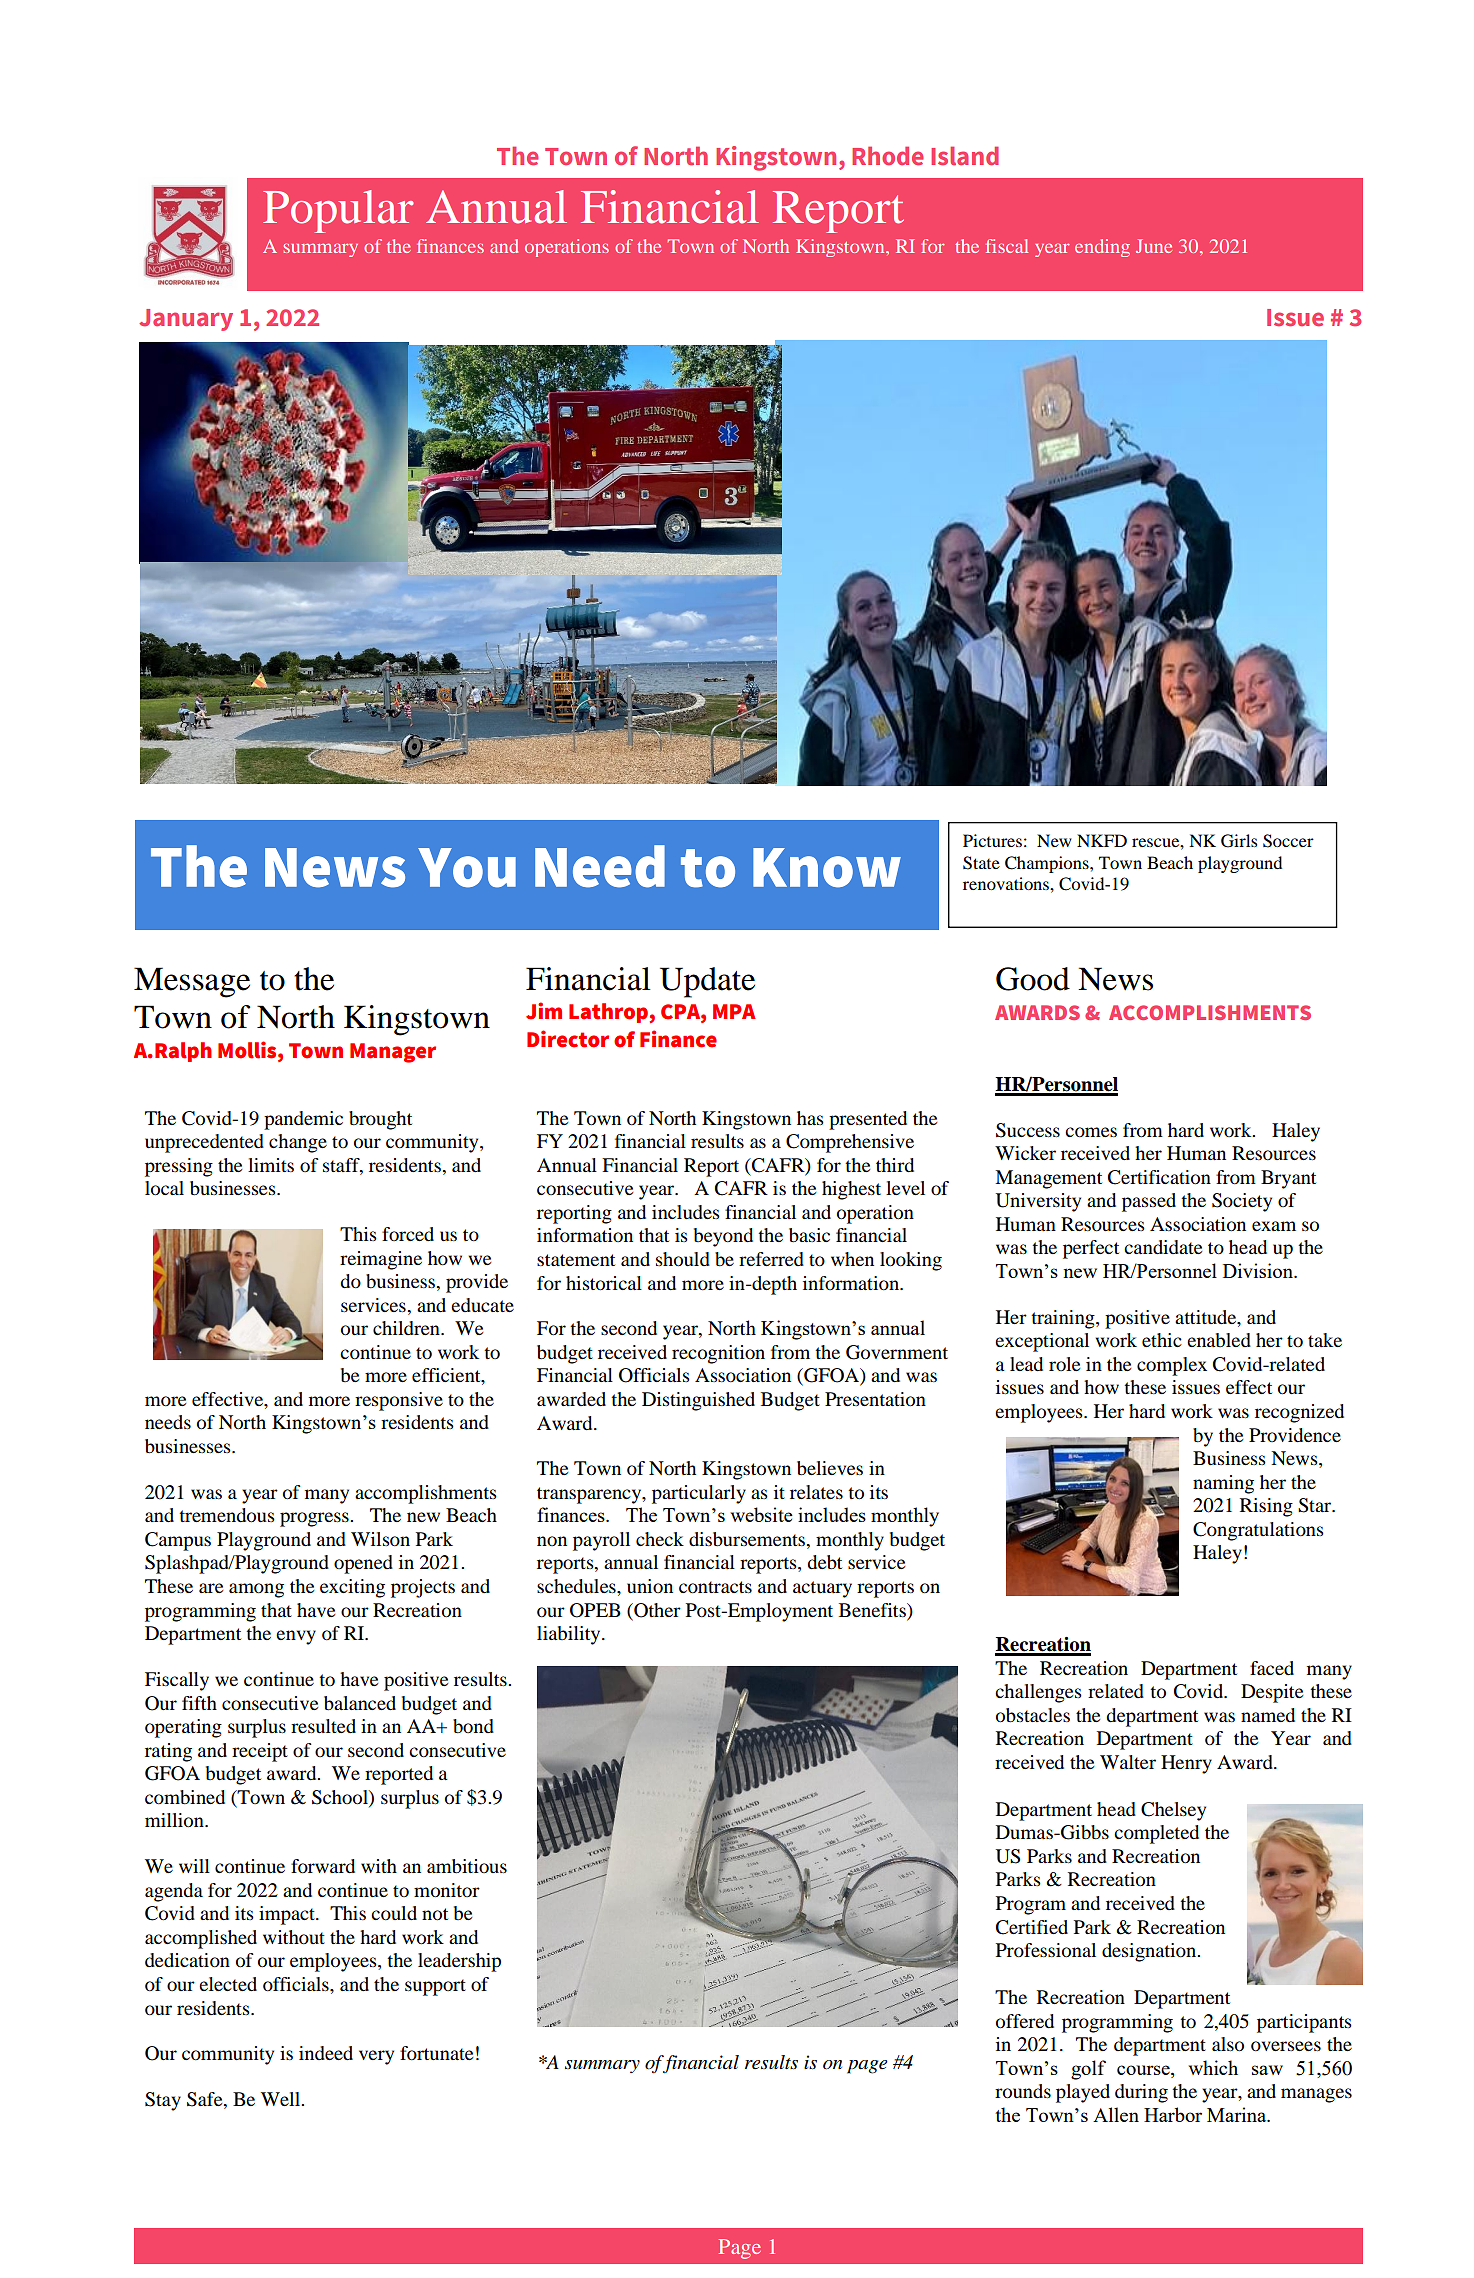  What do you see at coordinates (1258, 1531) in the page?
I see `Congratulations` at bounding box center [1258, 1531].
